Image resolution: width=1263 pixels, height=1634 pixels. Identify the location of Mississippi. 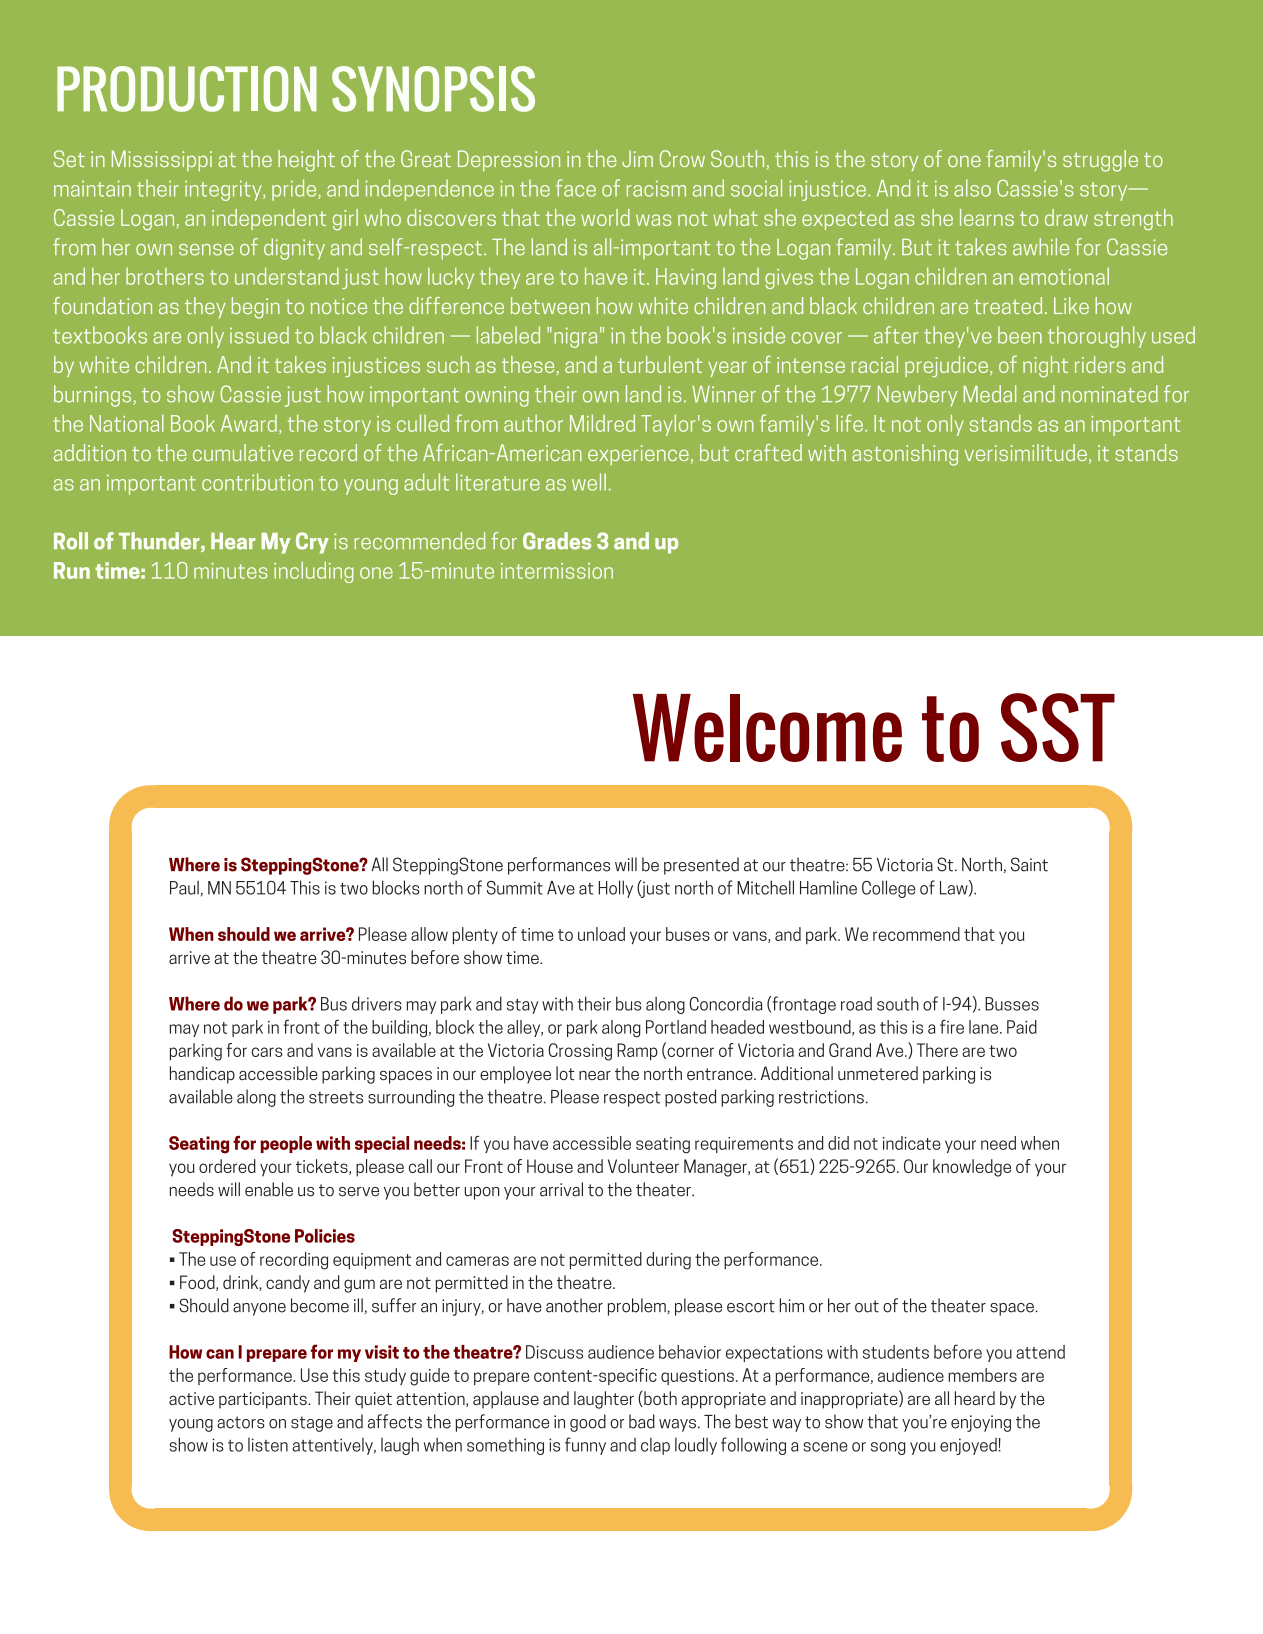
(162, 160).
